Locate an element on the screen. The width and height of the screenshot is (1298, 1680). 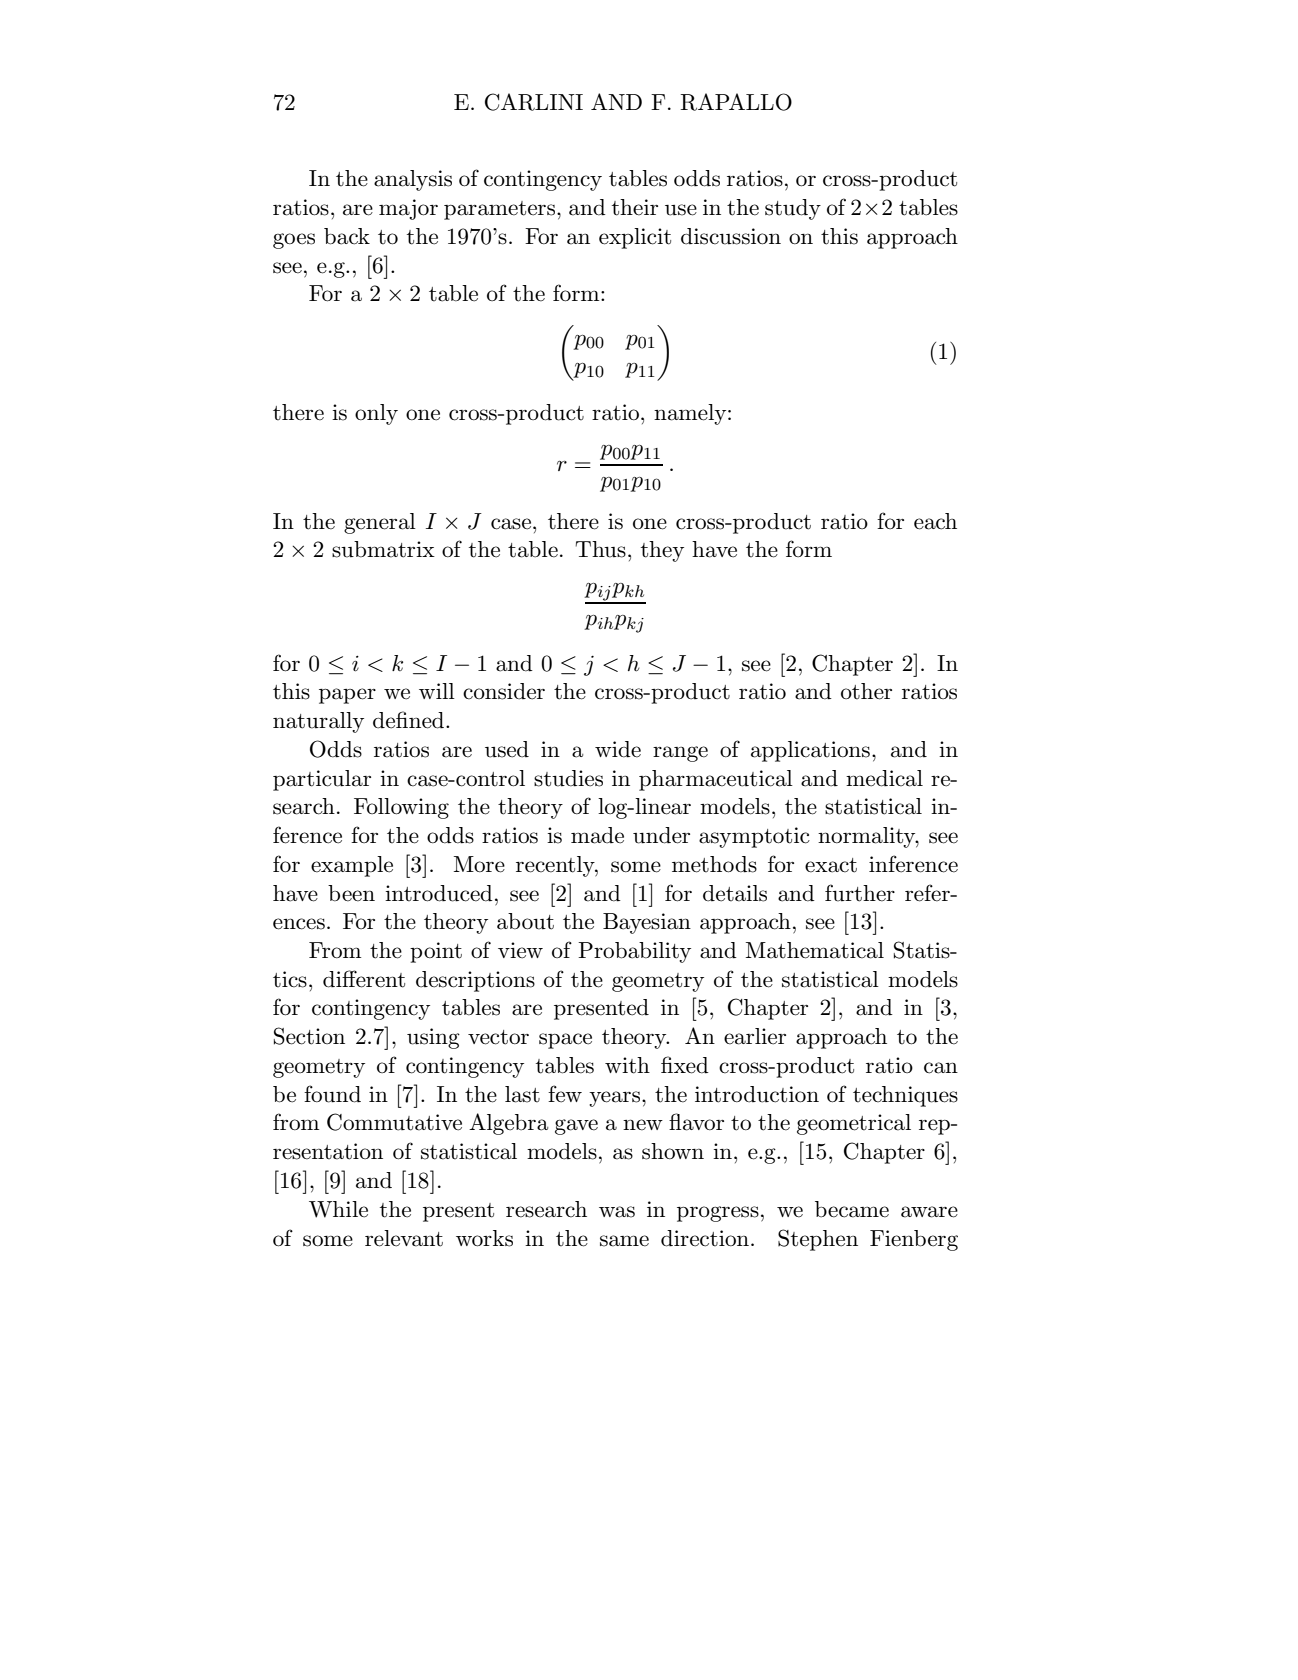
each is located at coordinates (935, 521).
